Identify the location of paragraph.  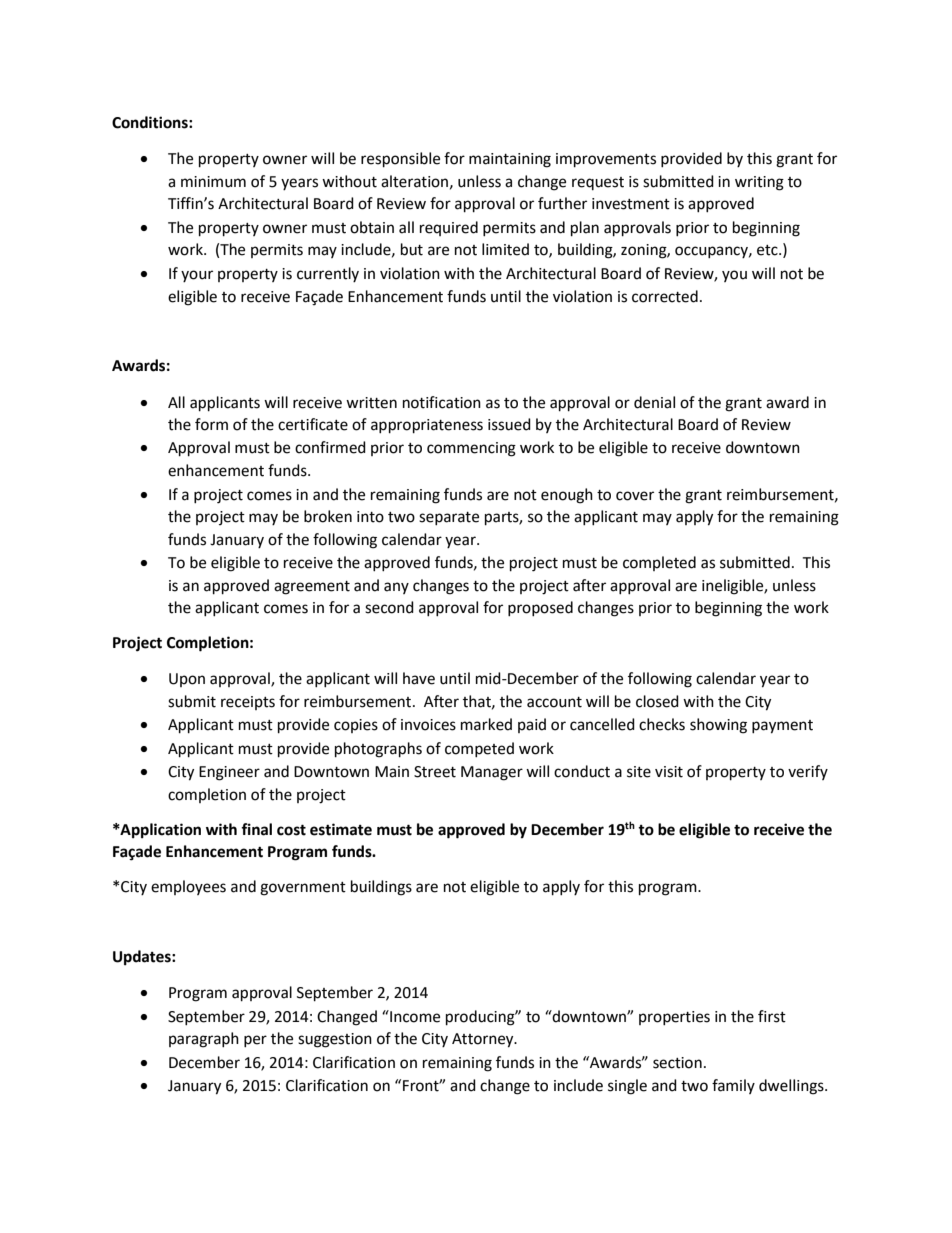
(204, 1040).
